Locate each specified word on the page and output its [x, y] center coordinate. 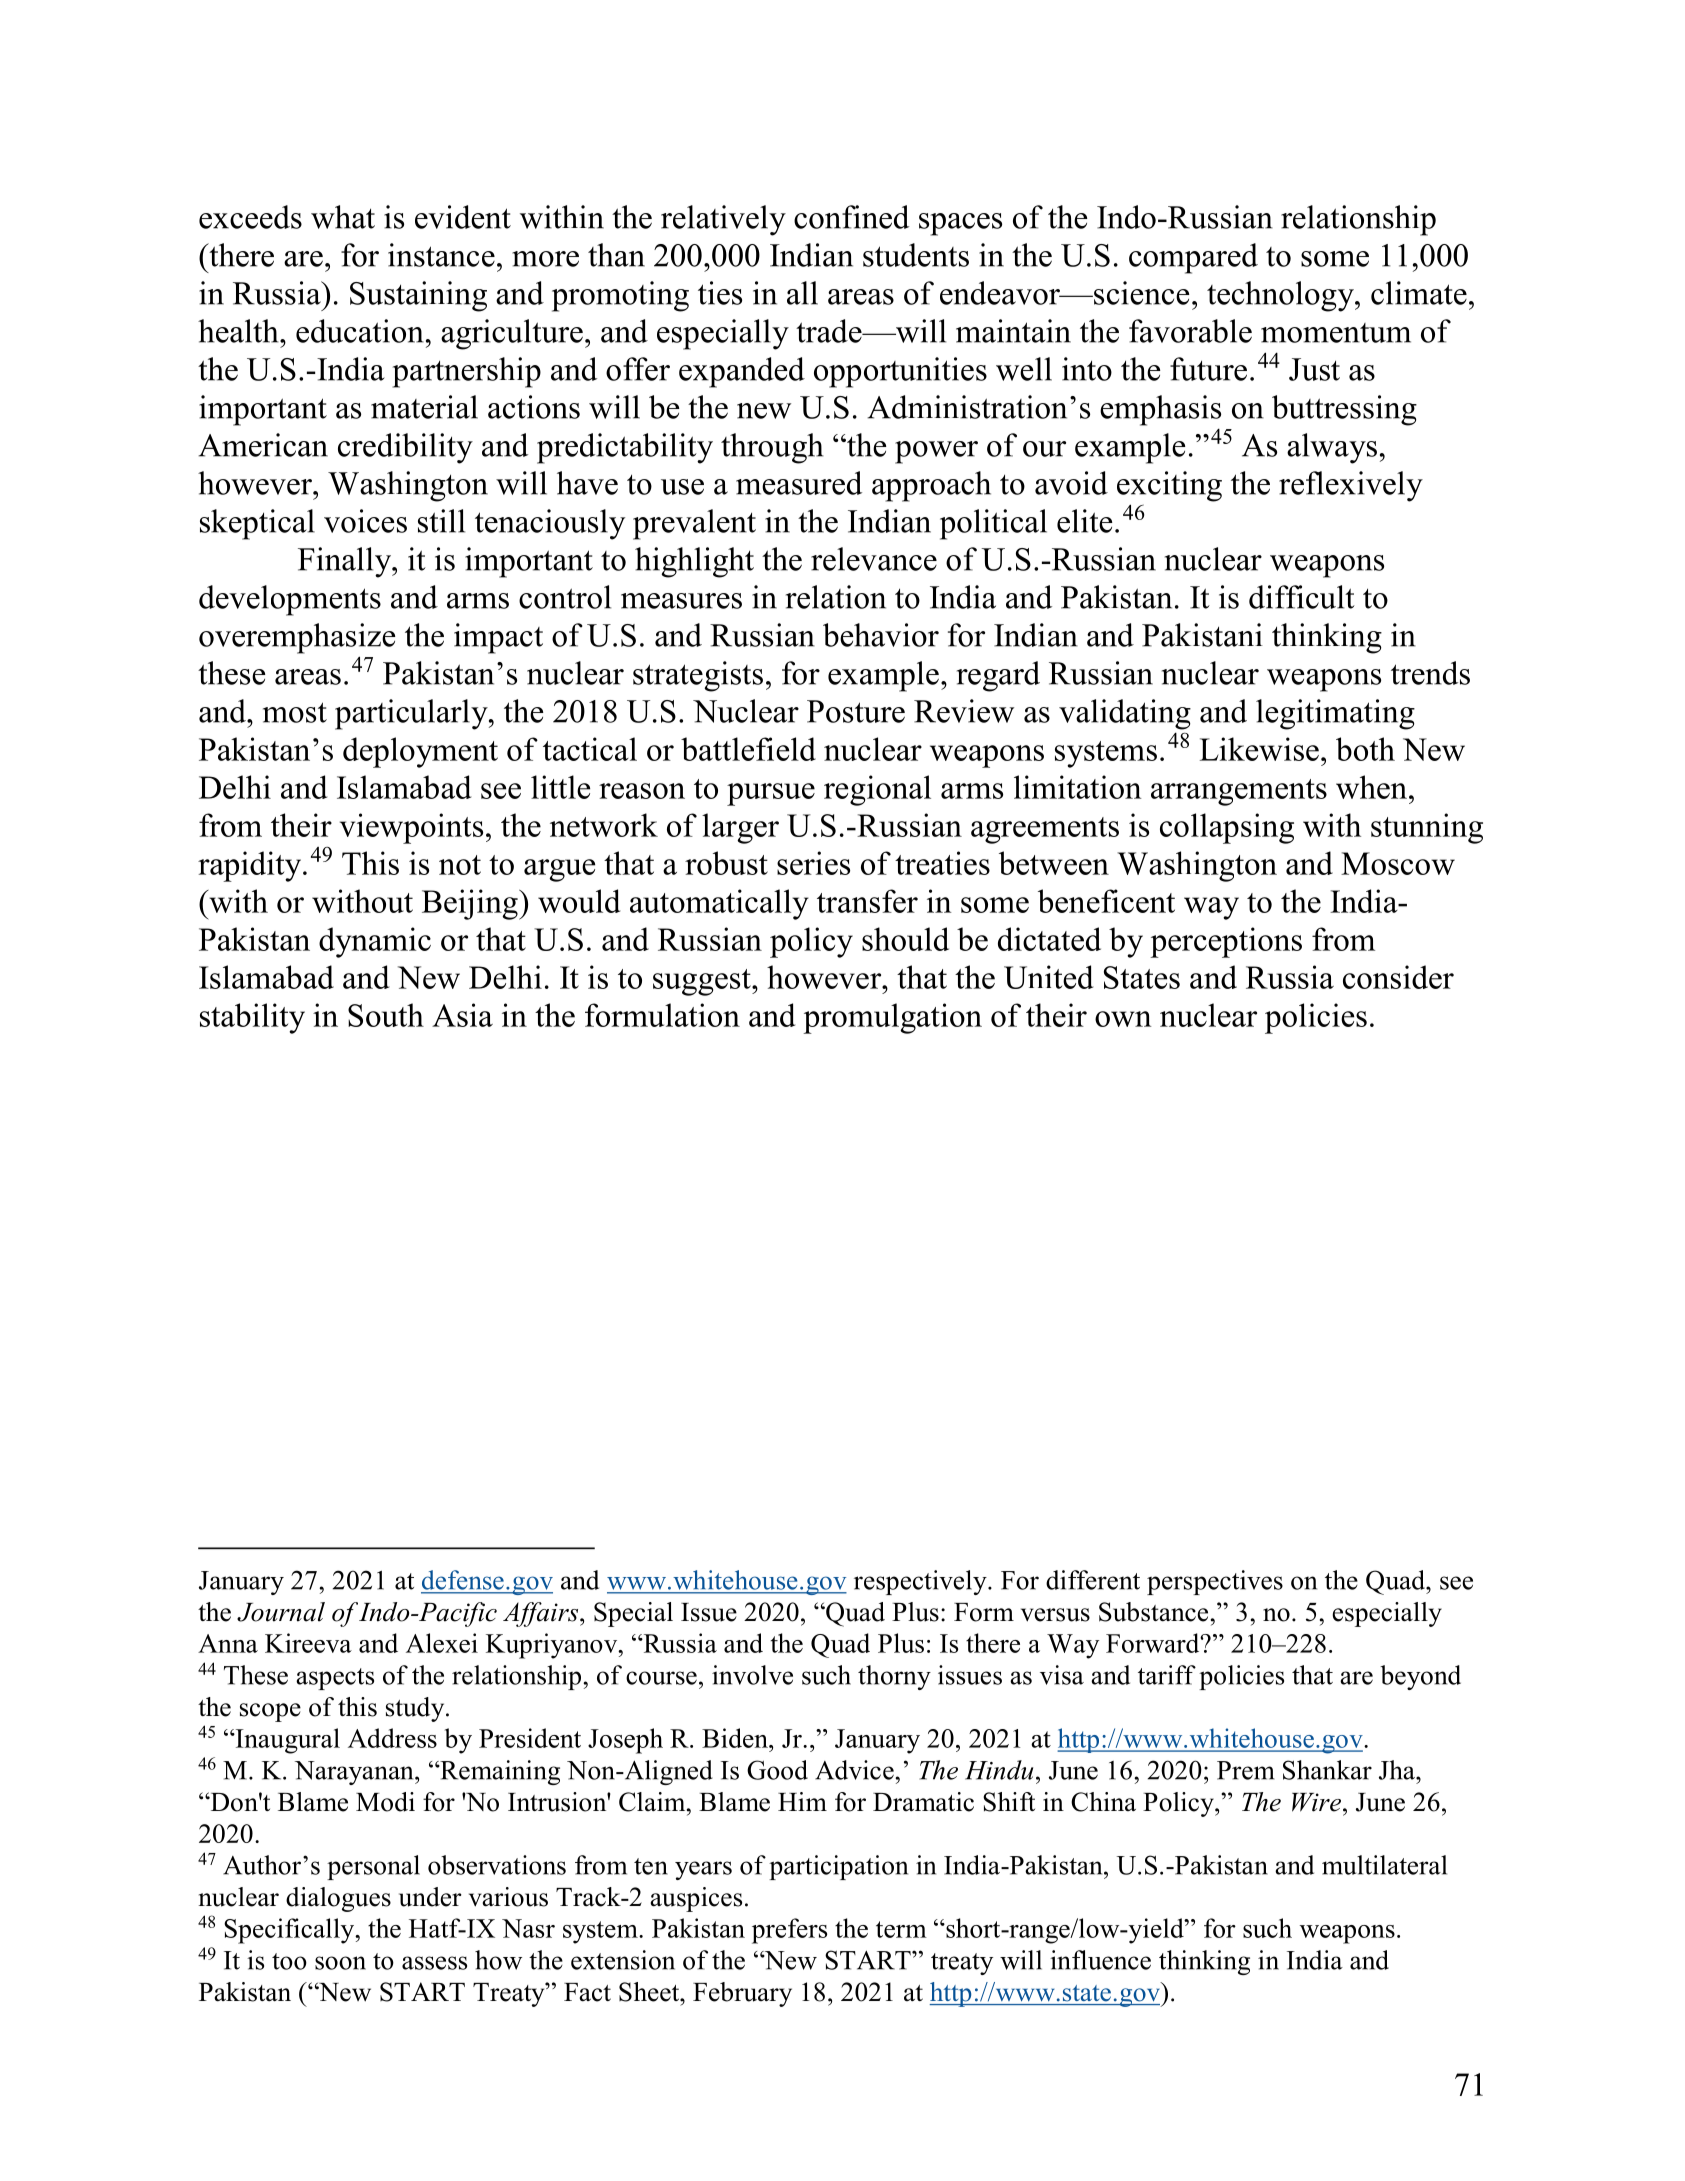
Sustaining [418, 296]
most [295, 712]
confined [851, 217]
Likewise [1259, 749]
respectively [921, 1582]
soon [340, 1963]
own [1123, 1019]
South [386, 1015]
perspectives [1215, 1582]
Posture [856, 711]
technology [1281, 296]
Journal [281, 1612]
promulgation [892, 1018]
